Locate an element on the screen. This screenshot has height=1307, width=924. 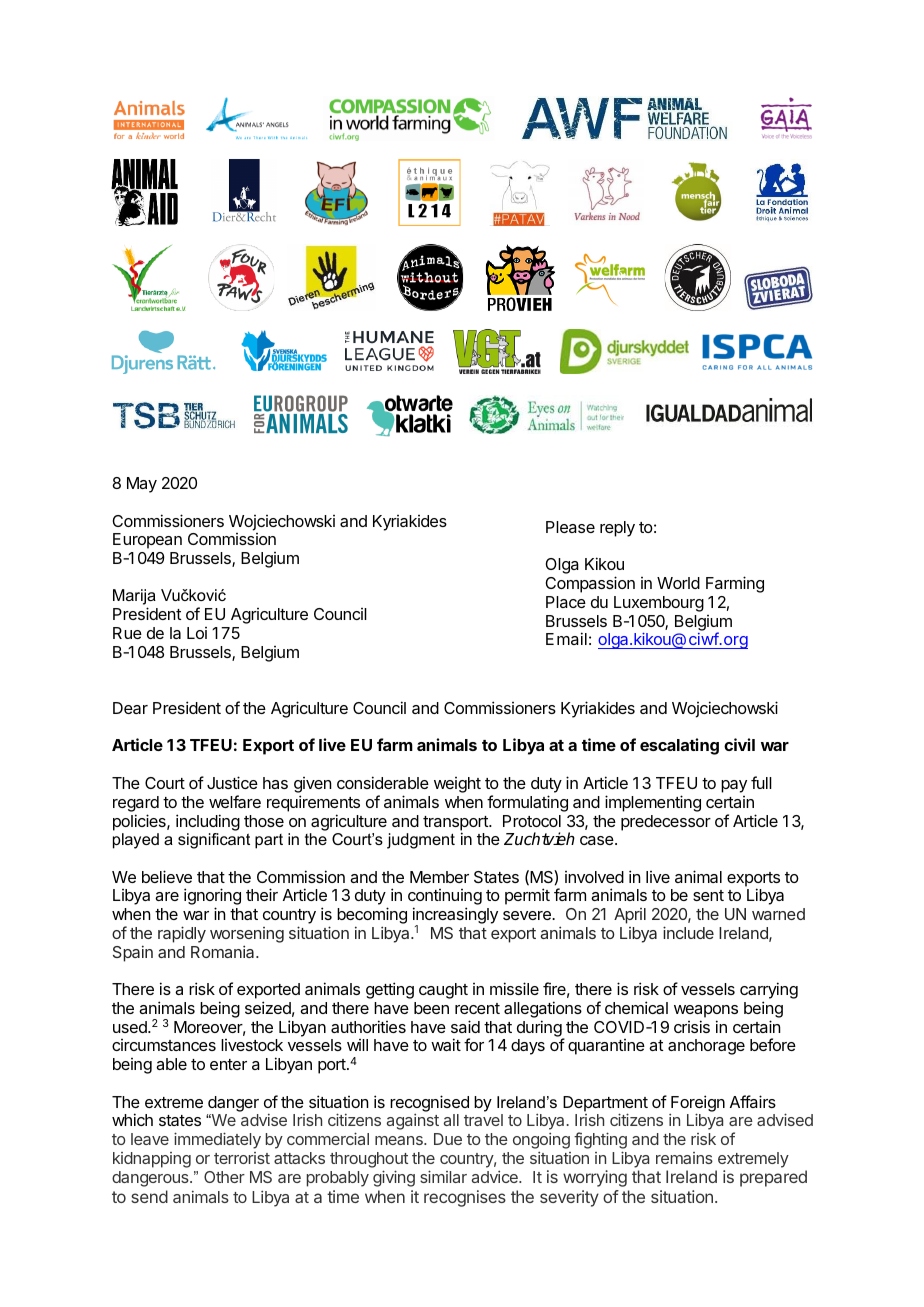
significant is located at coordinates (214, 841).
